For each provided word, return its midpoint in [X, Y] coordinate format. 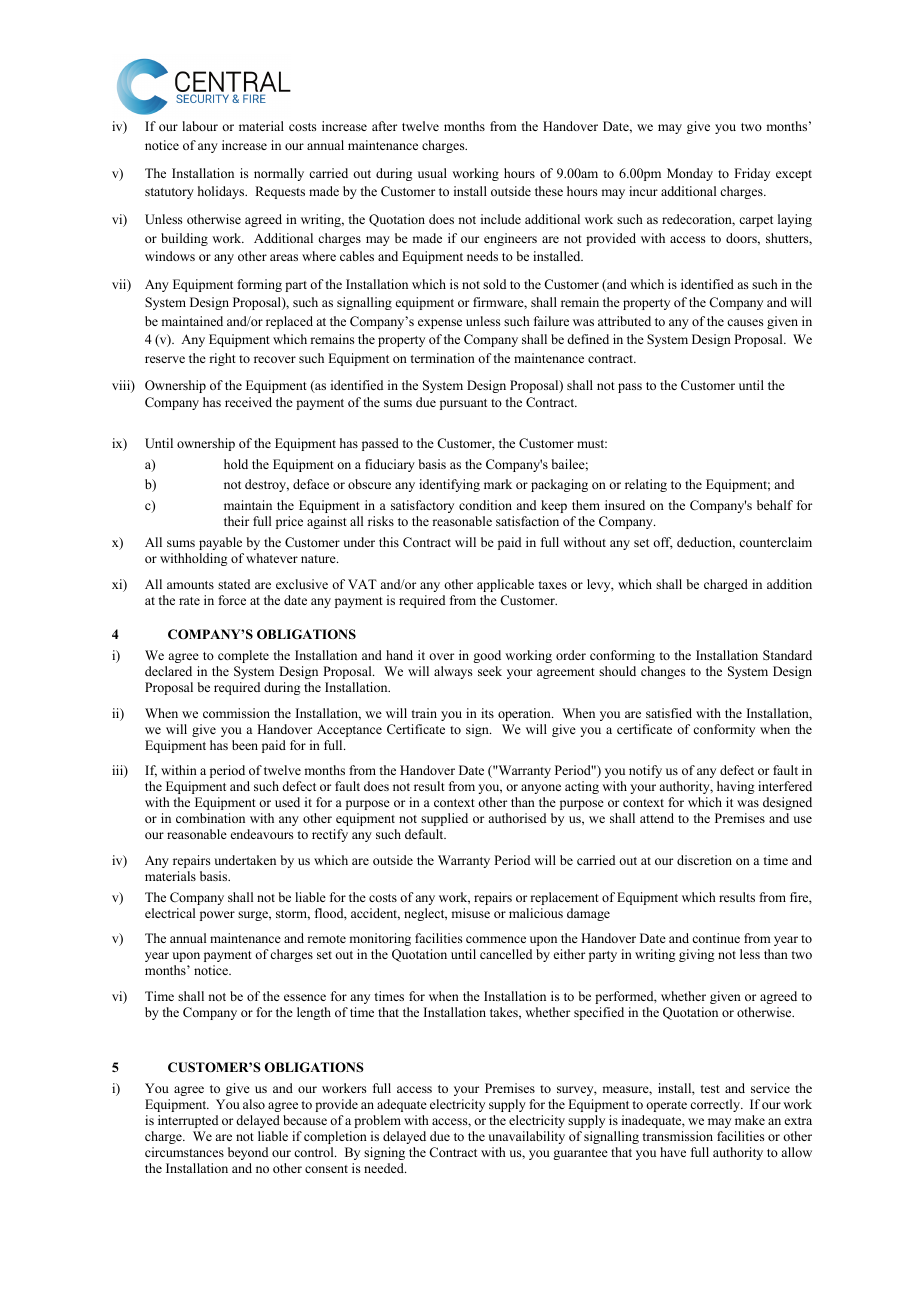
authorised [517, 818]
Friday [752, 174]
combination [210, 818]
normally [279, 174]
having [736, 787]
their [236, 521]
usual [432, 173]
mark [498, 484]
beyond [248, 1153]
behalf [775, 505]
